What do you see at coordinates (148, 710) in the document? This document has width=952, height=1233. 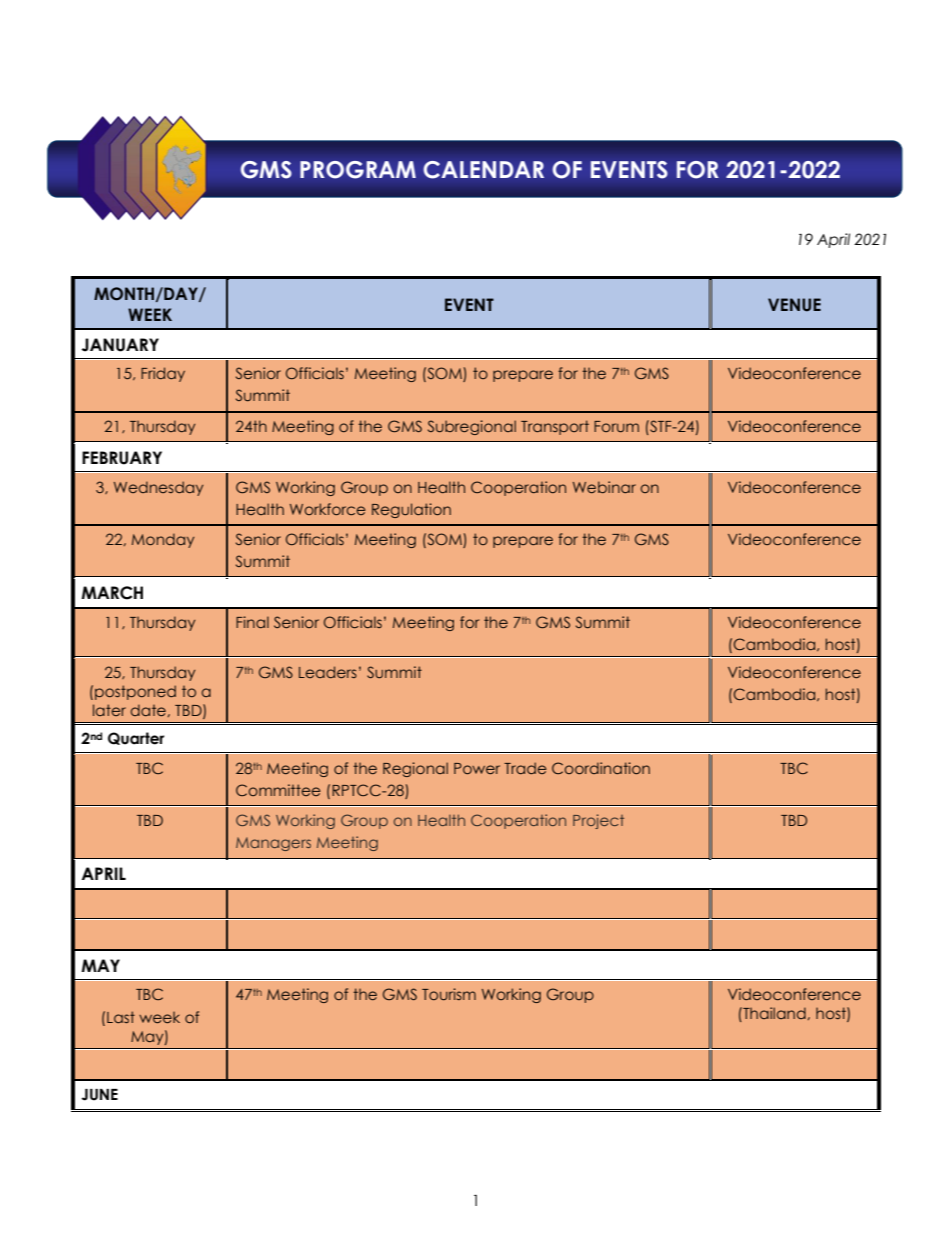 I see `date` at bounding box center [148, 710].
